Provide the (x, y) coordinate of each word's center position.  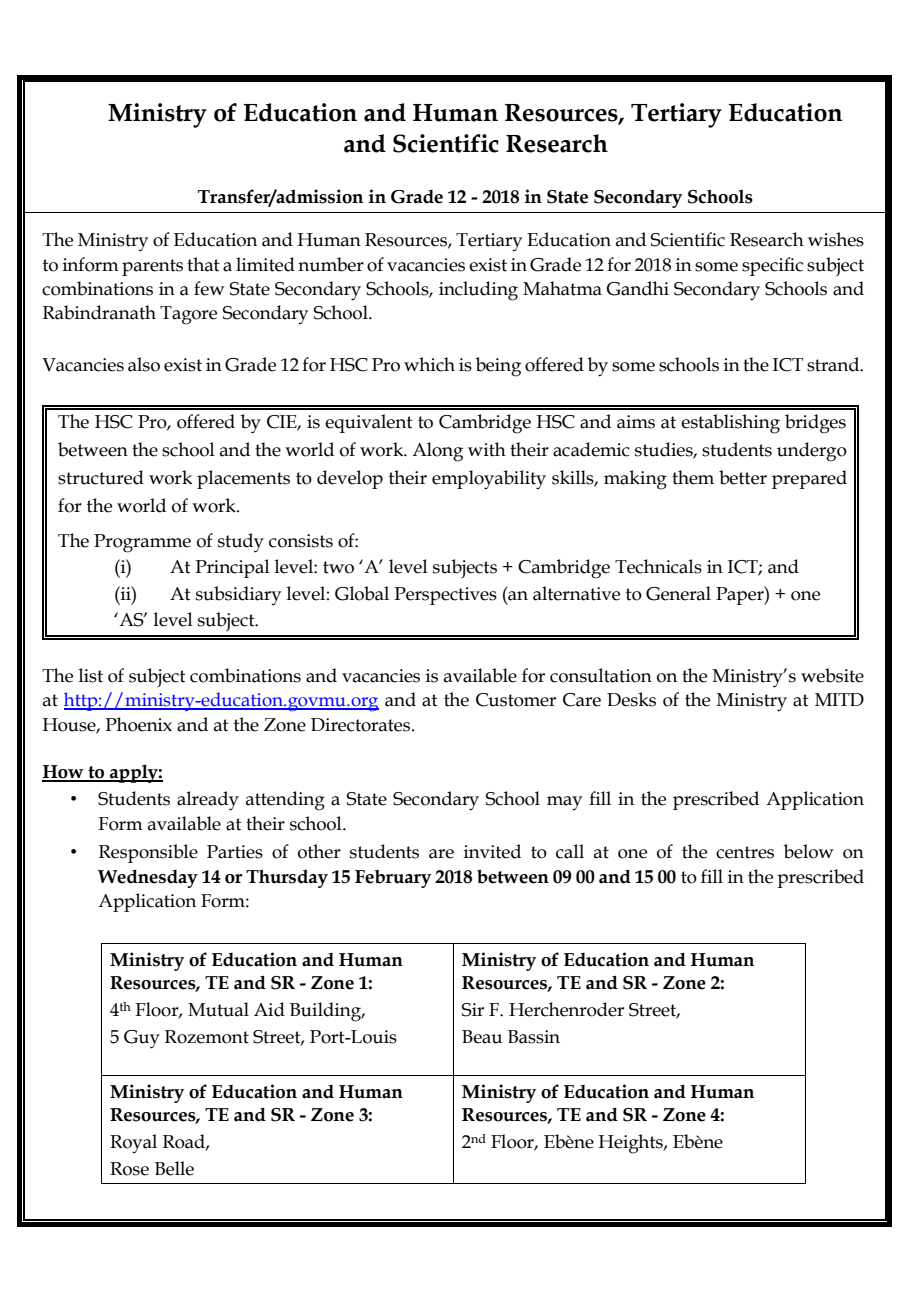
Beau (482, 1037)
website (832, 675)
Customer (516, 700)
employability (489, 480)
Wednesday (148, 878)
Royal (133, 1143)
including (478, 291)
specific (772, 266)
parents (152, 267)
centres (745, 852)
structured (101, 477)
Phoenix (138, 724)
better (743, 477)
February (393, 878)
